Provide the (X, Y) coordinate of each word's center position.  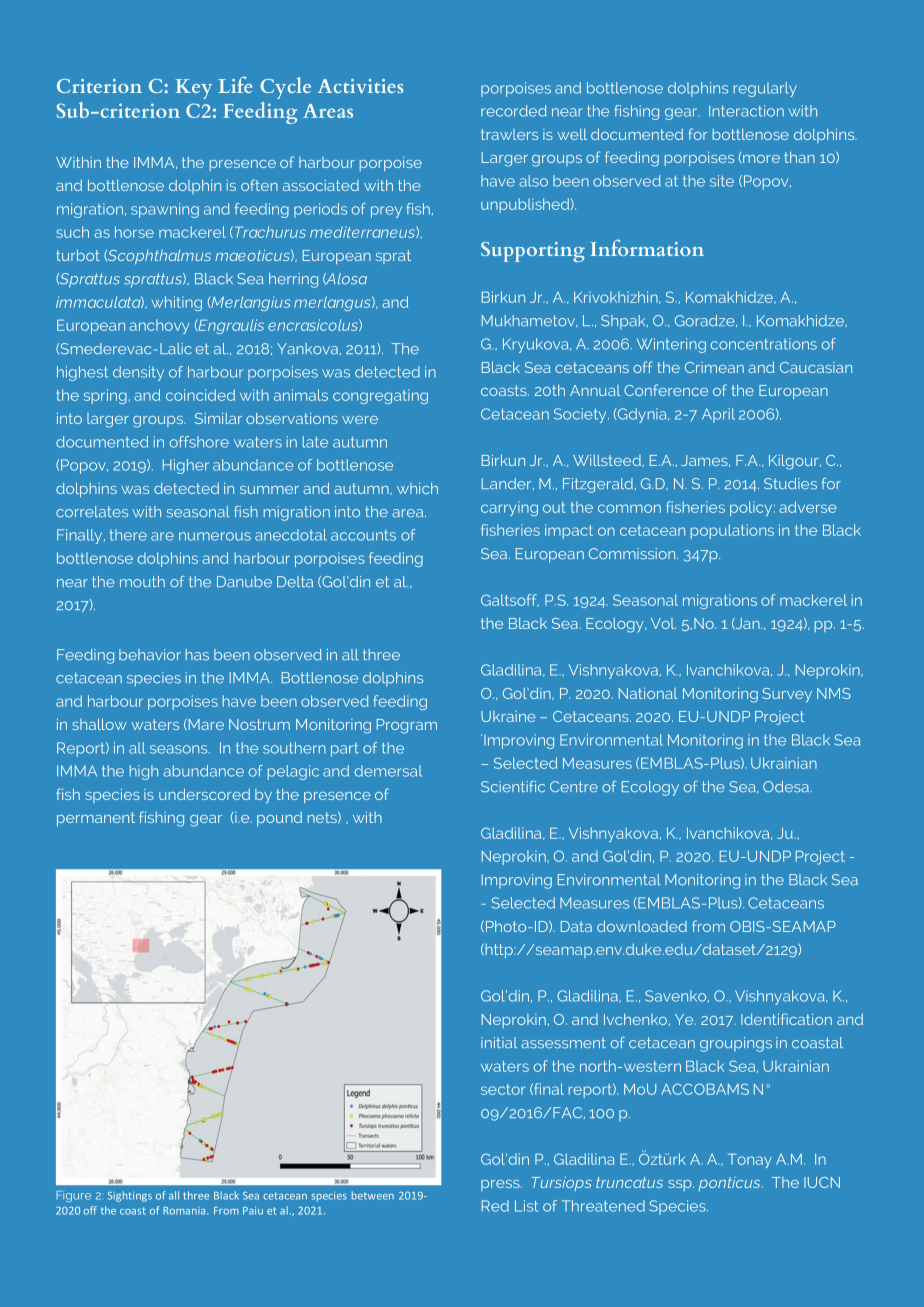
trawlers (509, 134)
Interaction (746, 111)
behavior (150, 655)
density (138, 373)
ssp (681, 1185)
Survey (787, 695)
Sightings (130, 1196)
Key (194, 89)
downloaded (642, 926)
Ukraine (508, 716)
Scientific (513, 787)
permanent (96, 819)
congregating (380, 396)
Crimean (714, 367)
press (501, 1185)
